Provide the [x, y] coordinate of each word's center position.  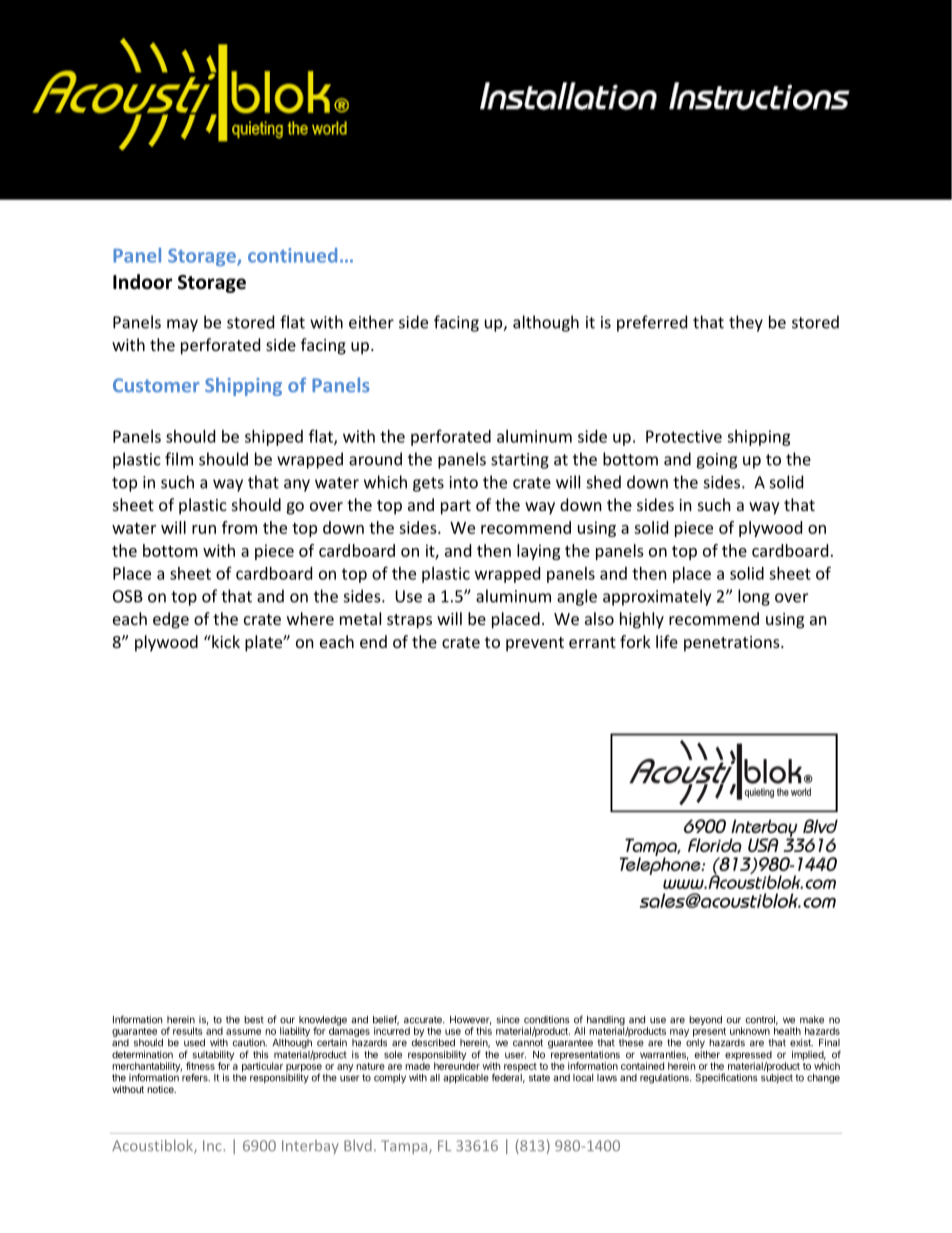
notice [161, 1089]
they [746, 323]
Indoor [142, 282]
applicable [466, 1079]
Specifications [726, 1078]
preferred [652, 323]
